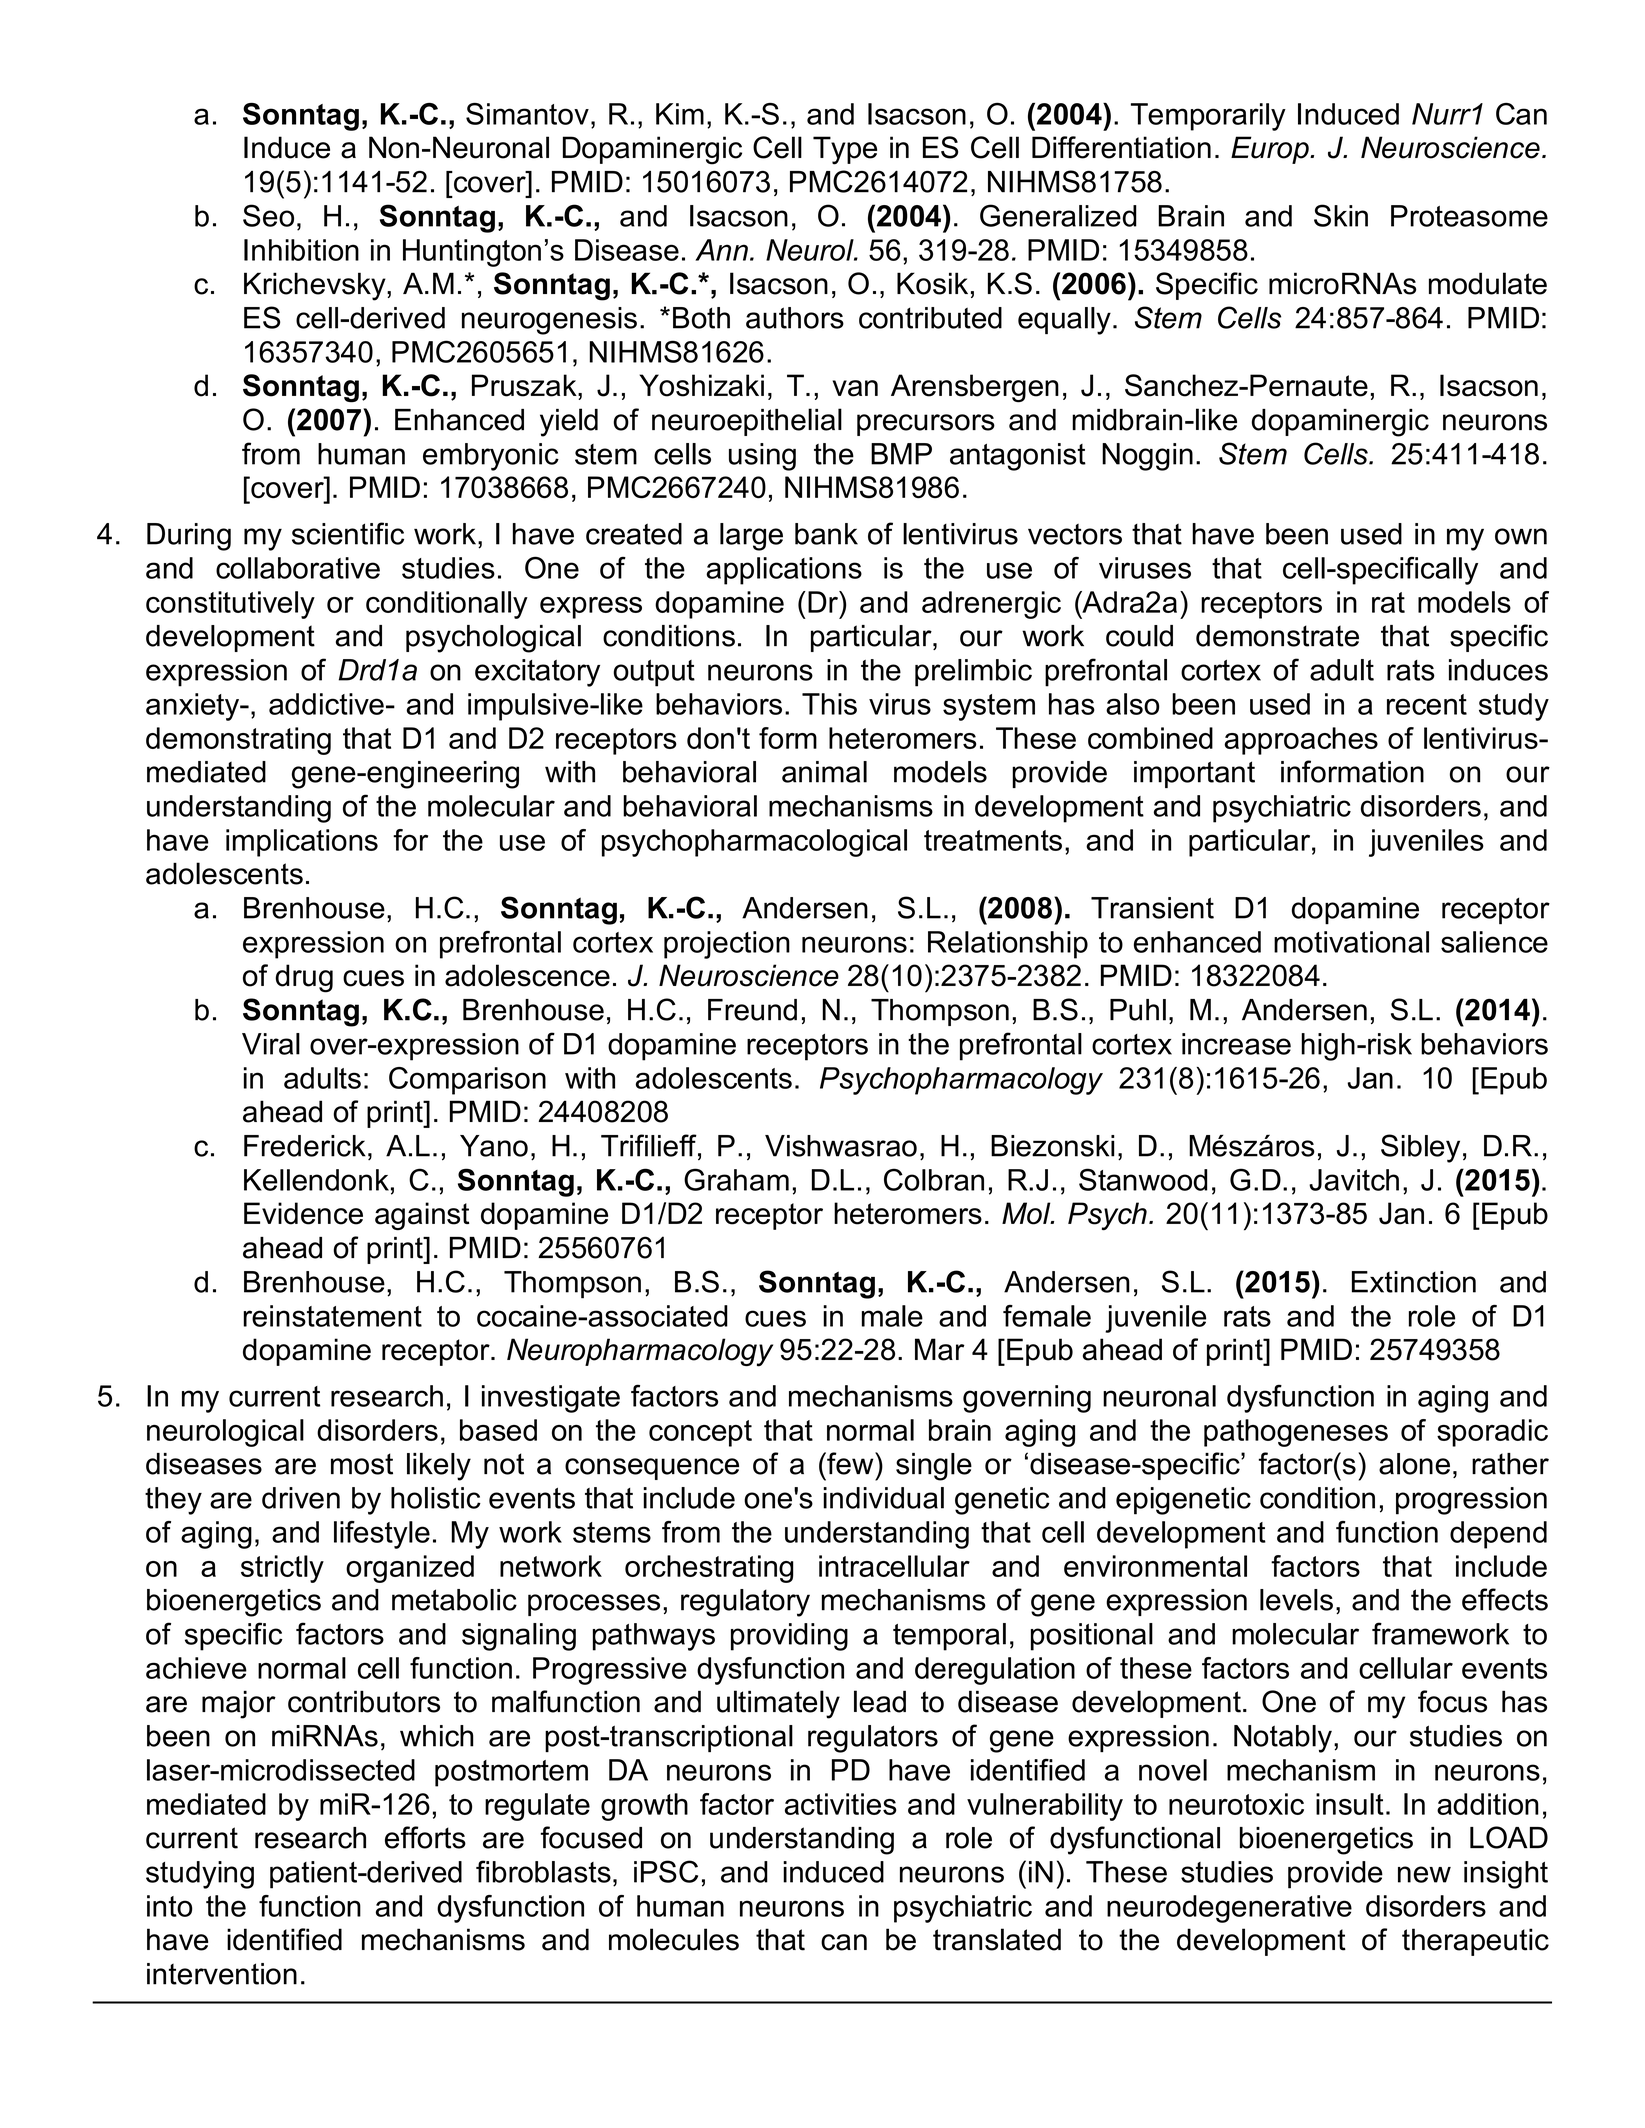 This page has height=2128, width=1645. What do you see at coordinates (332, 1316) in the page?
I see `reinstatement` at bounding box center [332, 1316].
